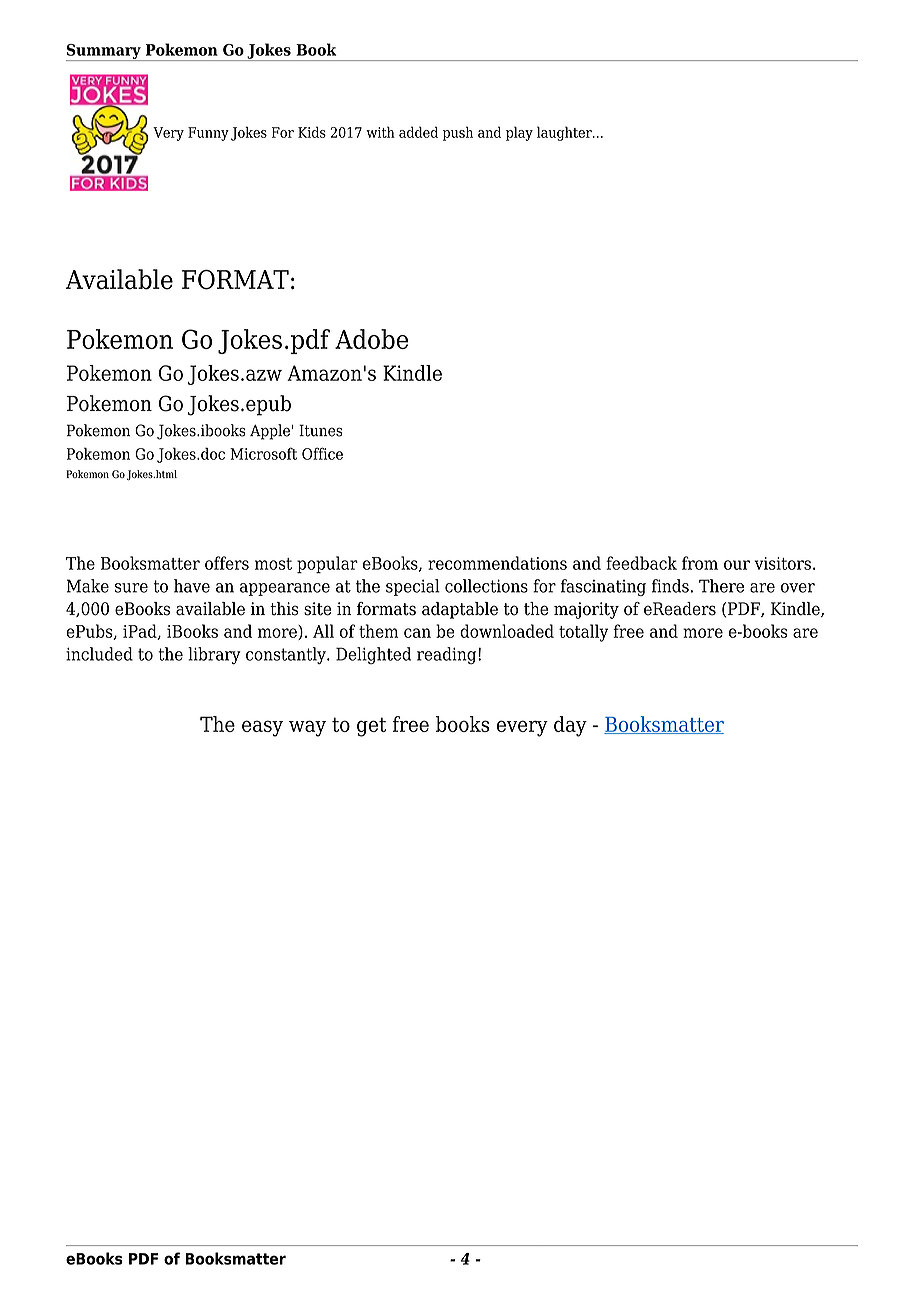 This document has height=1308, width=924. I want to click on play, so click(519, 133).
